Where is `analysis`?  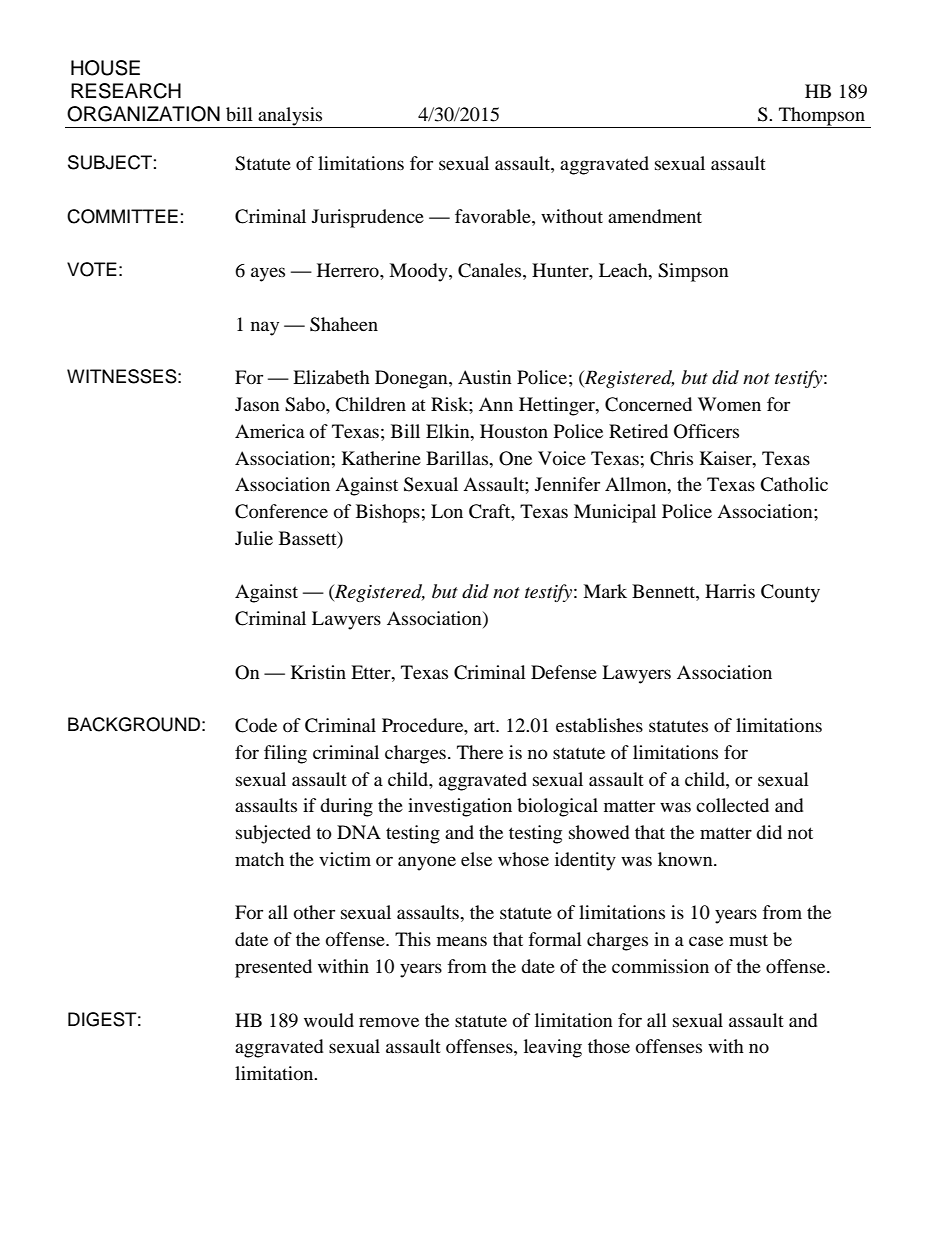 analysis is located at coordinates (290, 117).
